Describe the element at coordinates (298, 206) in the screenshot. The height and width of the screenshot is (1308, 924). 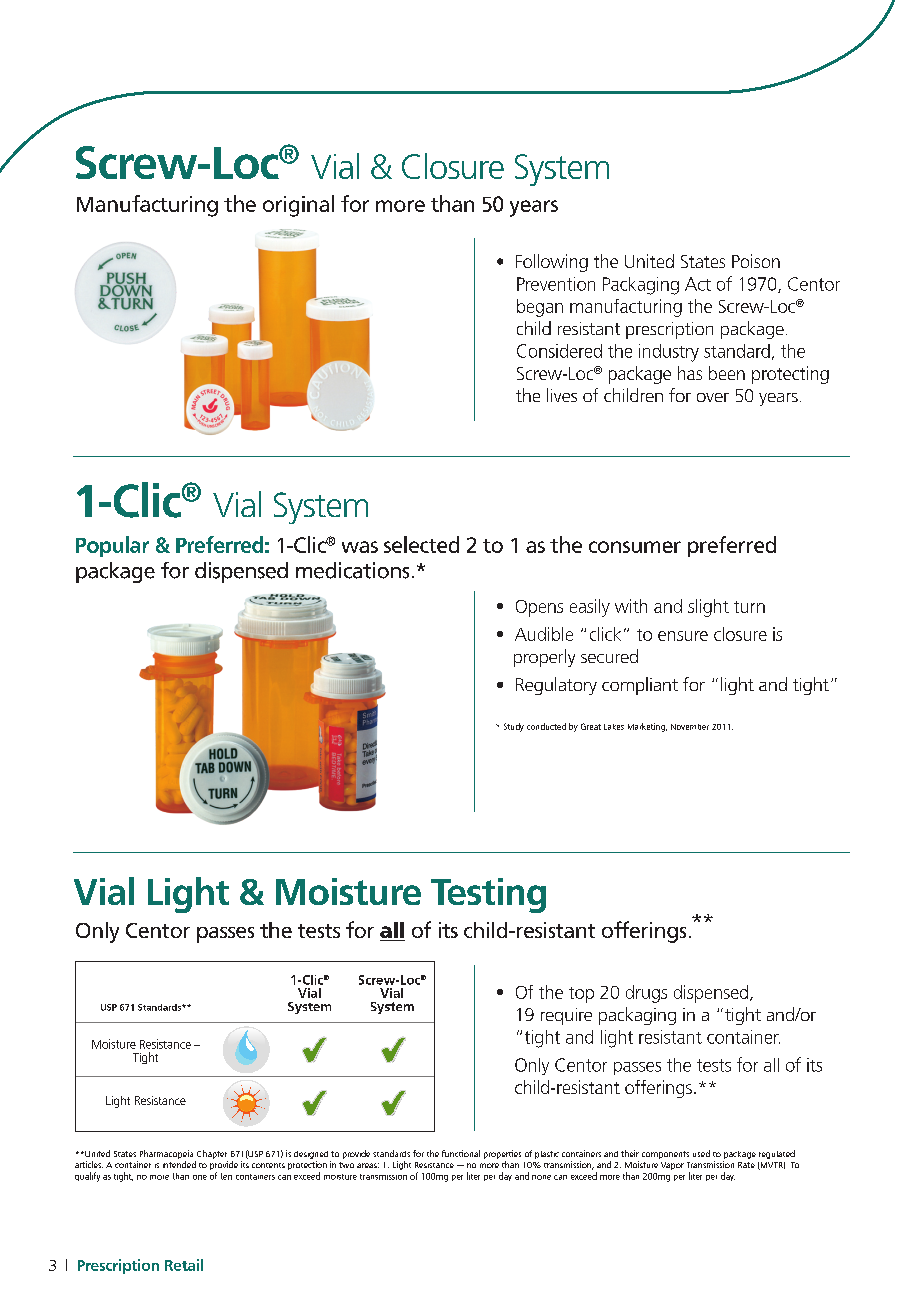
I see `original` at that location.
